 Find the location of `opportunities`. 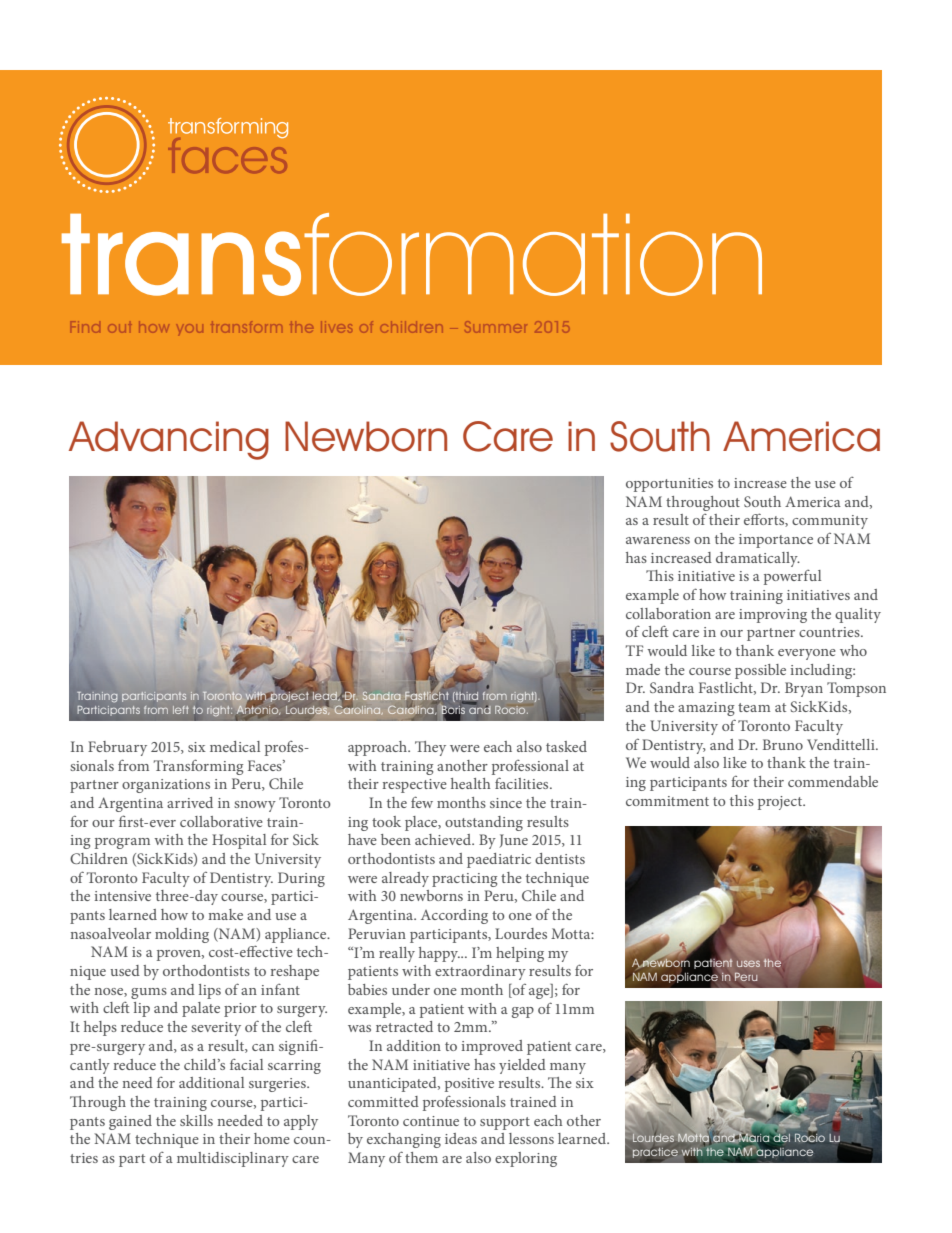

opportunities is located at coordinates (669, 485).
